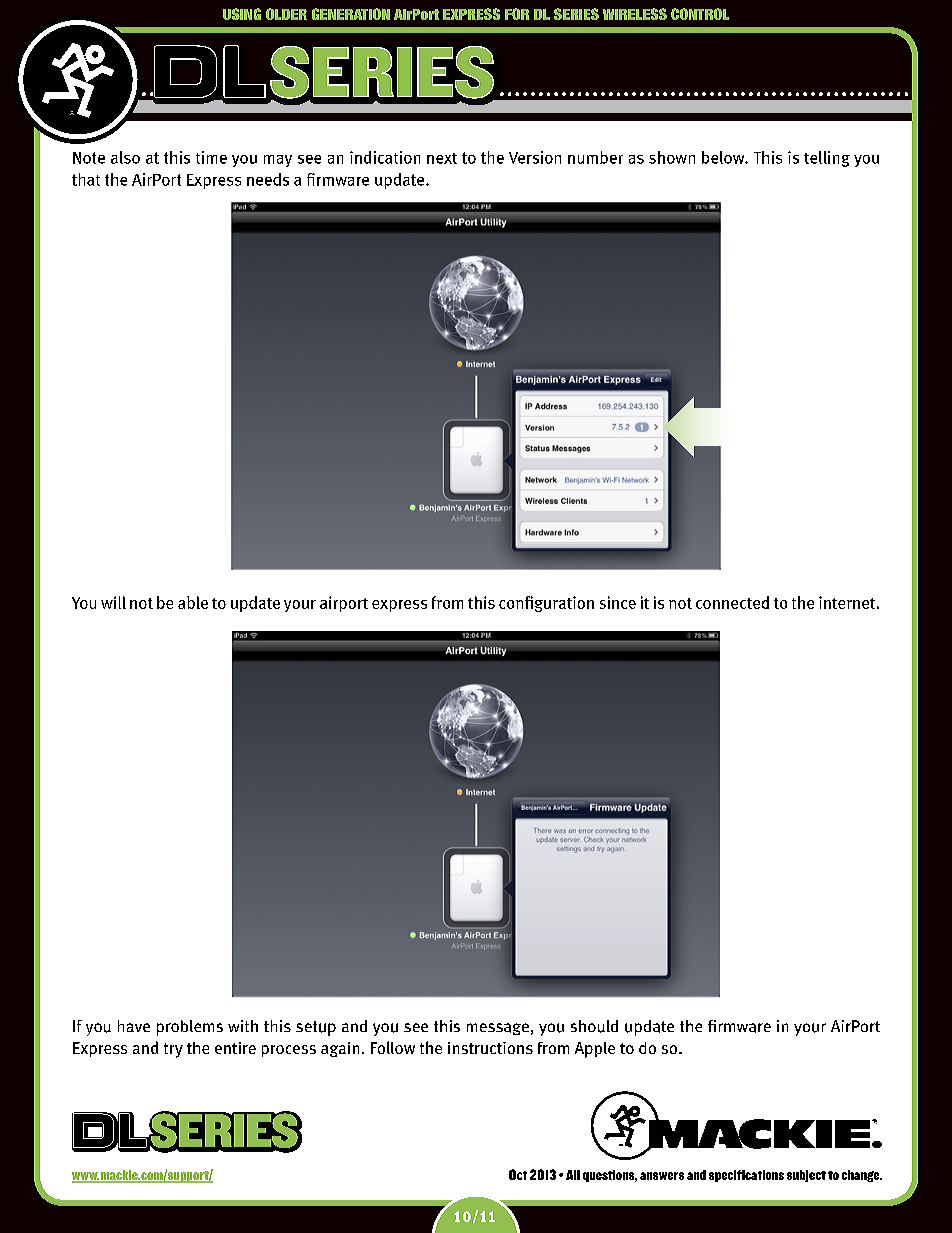 The width and height of the screenshot is (952, 1233). What do you see at coordinates (618, 602) in the screenshot?
I see `since` at bounding box center [618, 602].
